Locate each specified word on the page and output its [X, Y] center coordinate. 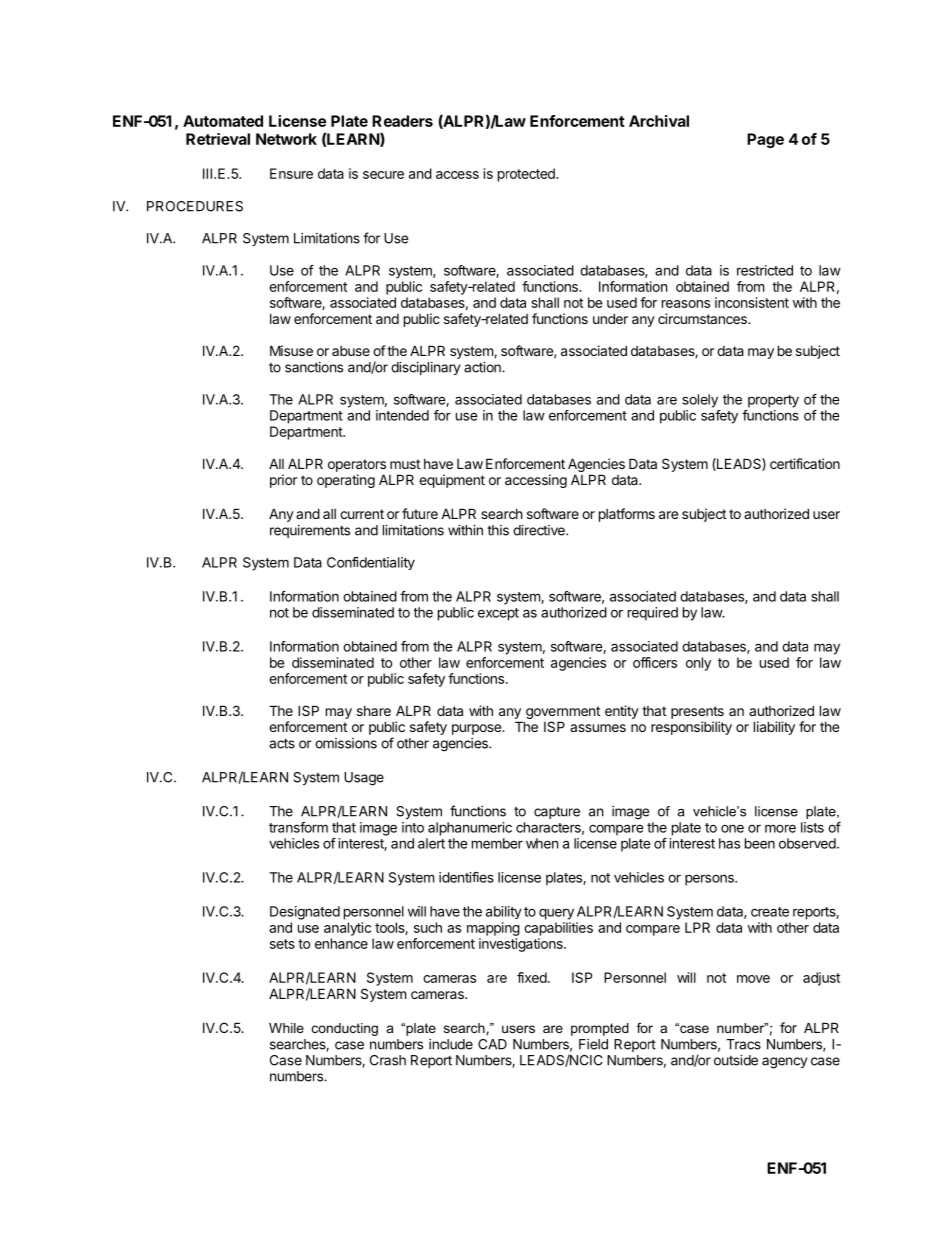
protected [527, 175]
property [773, 401]
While [286, 1028]
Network [286, 139]
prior [283, 481]
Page [765, 140]
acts [282, 743]
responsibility [691, 728]
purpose [477, 729]
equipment [452, 481]
